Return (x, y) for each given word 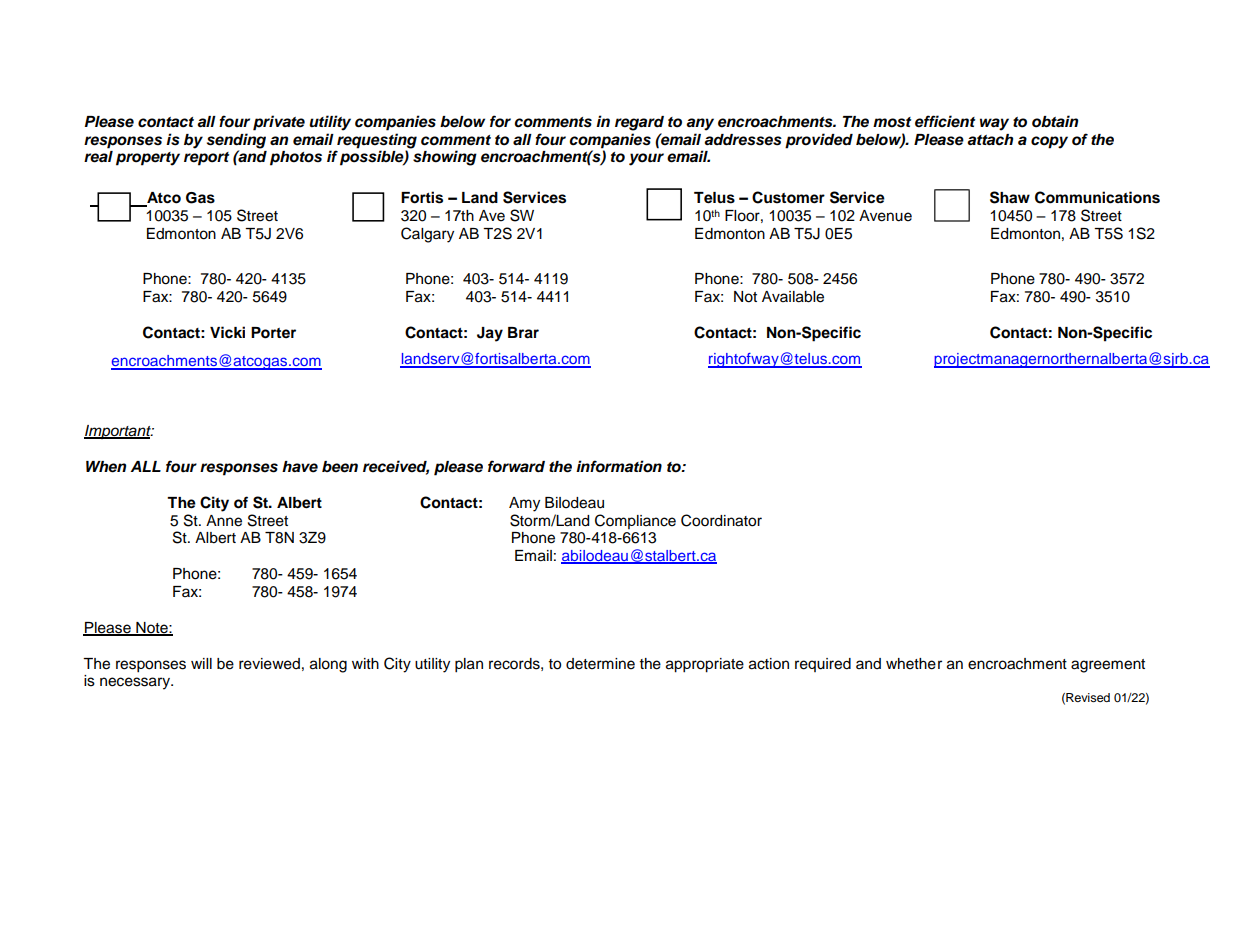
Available (793, 297)
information (619, 466)
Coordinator (721, 520)
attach (990, 140)
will (201, 663)
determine (600, 664)
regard (639, 123)
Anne (224, 521)
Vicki (227, 332)
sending (236, 141)
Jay (490, 334)
